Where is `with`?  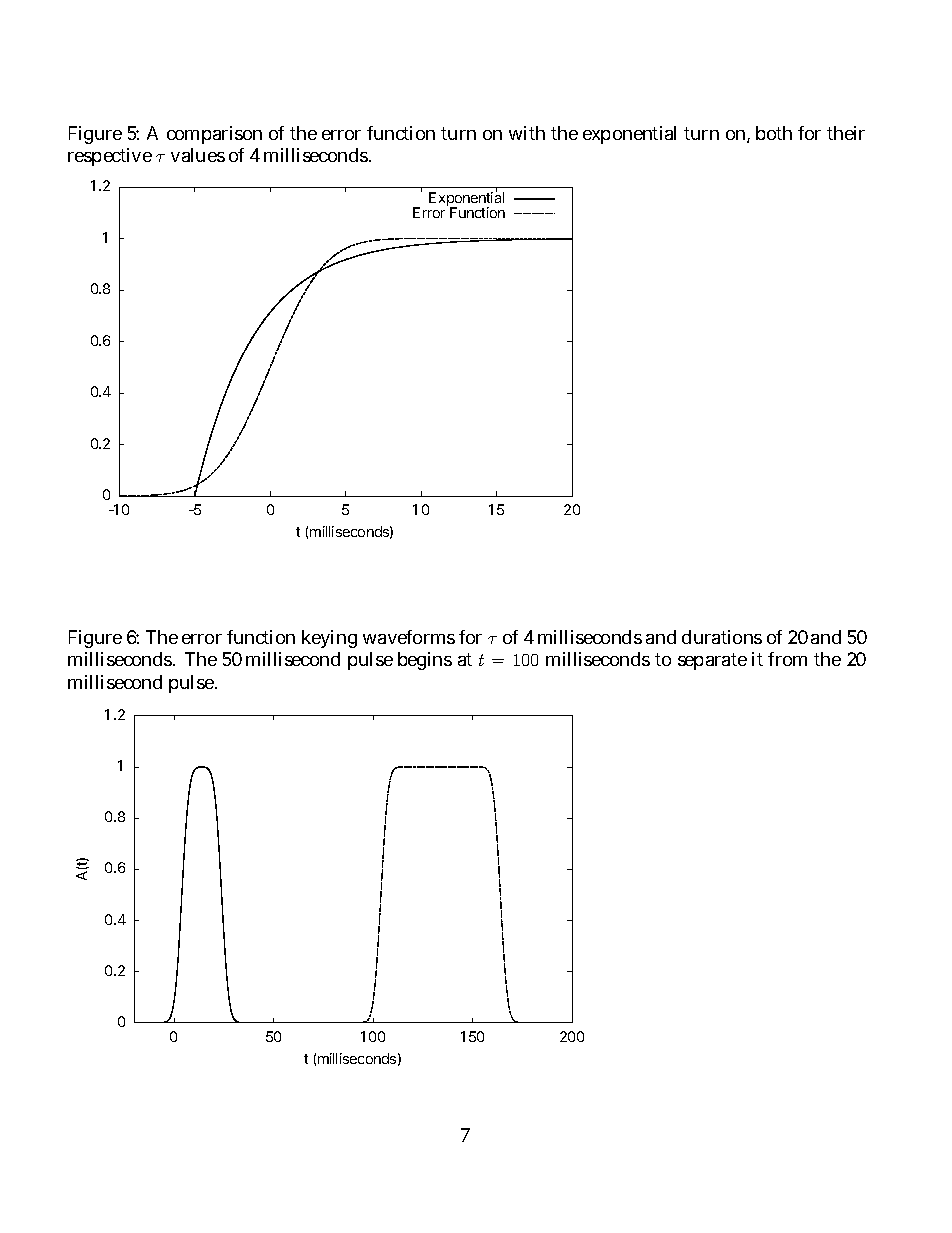
with is located at coordinates (527, 133).
